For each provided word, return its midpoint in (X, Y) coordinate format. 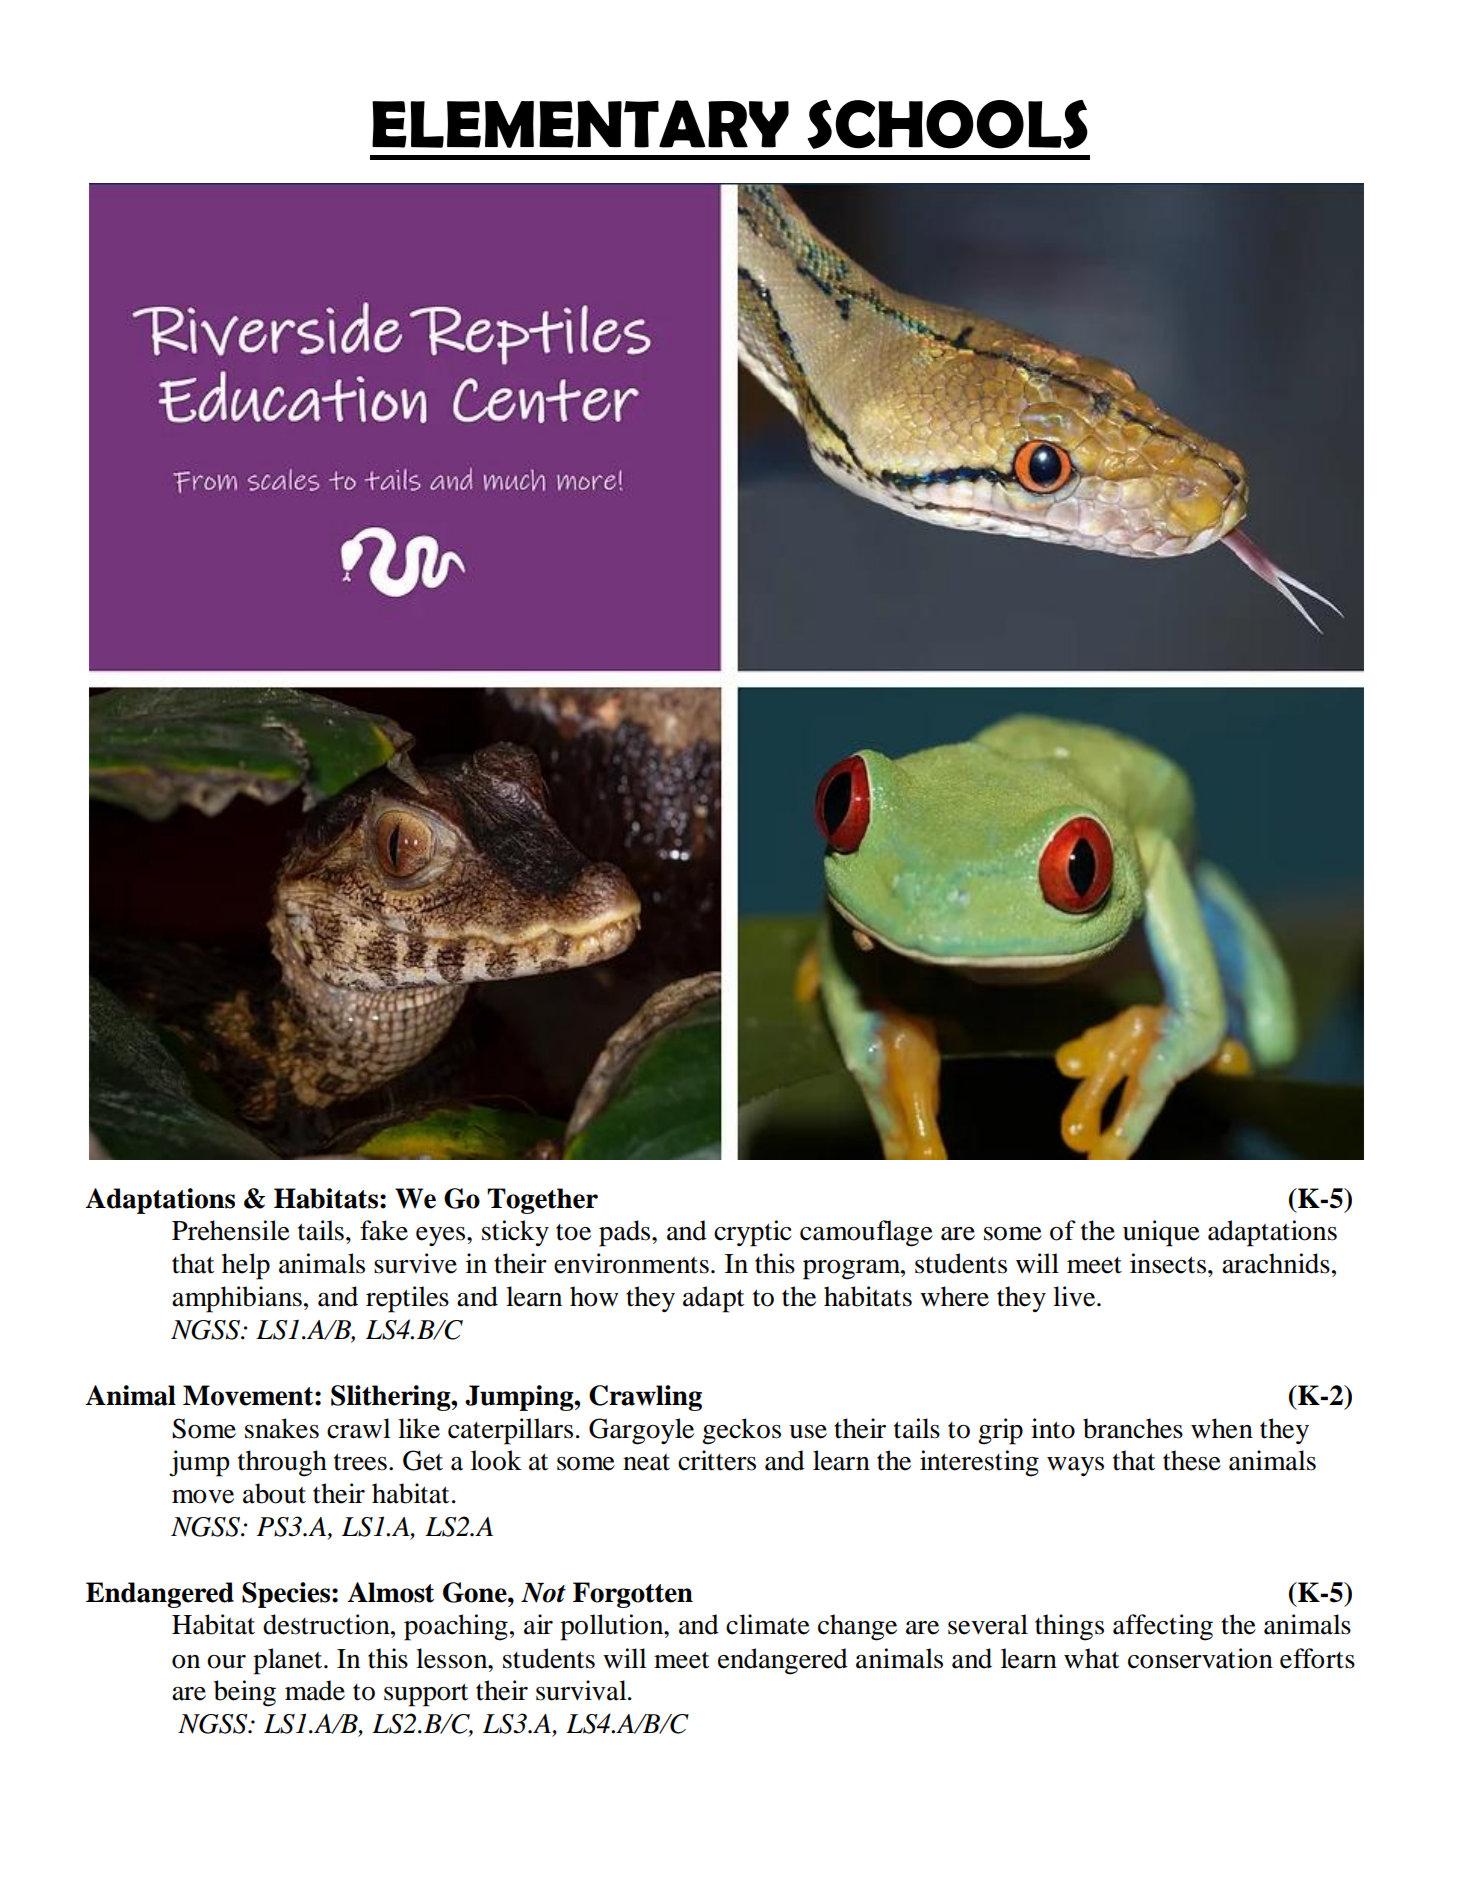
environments (631, 1263)
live (1075, 1296)
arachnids (1276, 1263)
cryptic (752, 1233)
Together (542, 1201)
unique (1161, 1233)
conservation (1200, 1658)
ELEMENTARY (580, 124)
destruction (327, 1624)
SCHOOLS (948, 124)
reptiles (407, 1299)
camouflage (866, 1233)
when (1222, 1428)
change (857, 1627)
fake (384, 1230)
